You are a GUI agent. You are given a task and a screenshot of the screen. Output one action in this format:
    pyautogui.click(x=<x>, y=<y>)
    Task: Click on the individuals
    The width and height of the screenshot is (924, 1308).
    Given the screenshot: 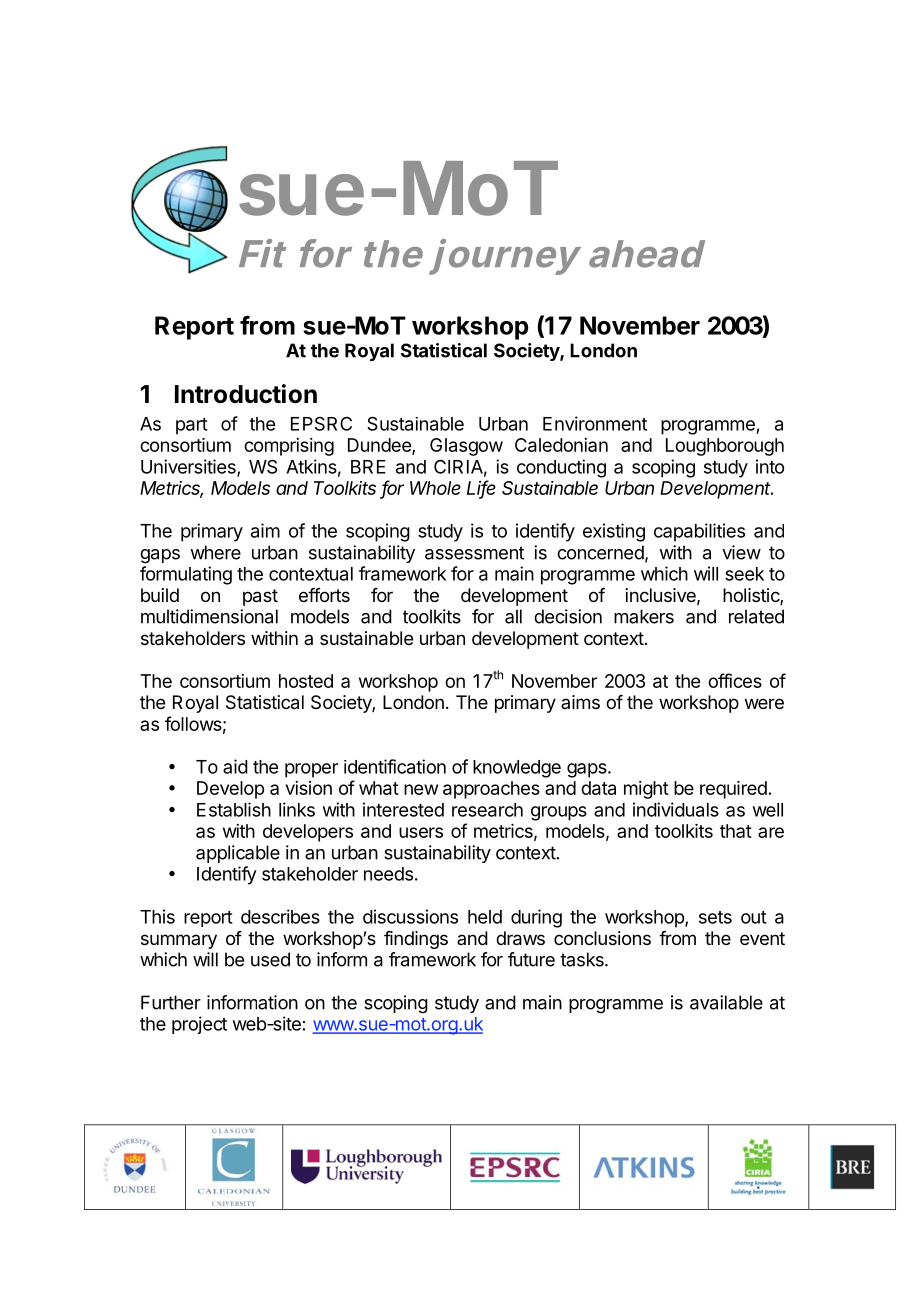 What is the action you would take?
    pyautogui.click(x=676, y=809)
